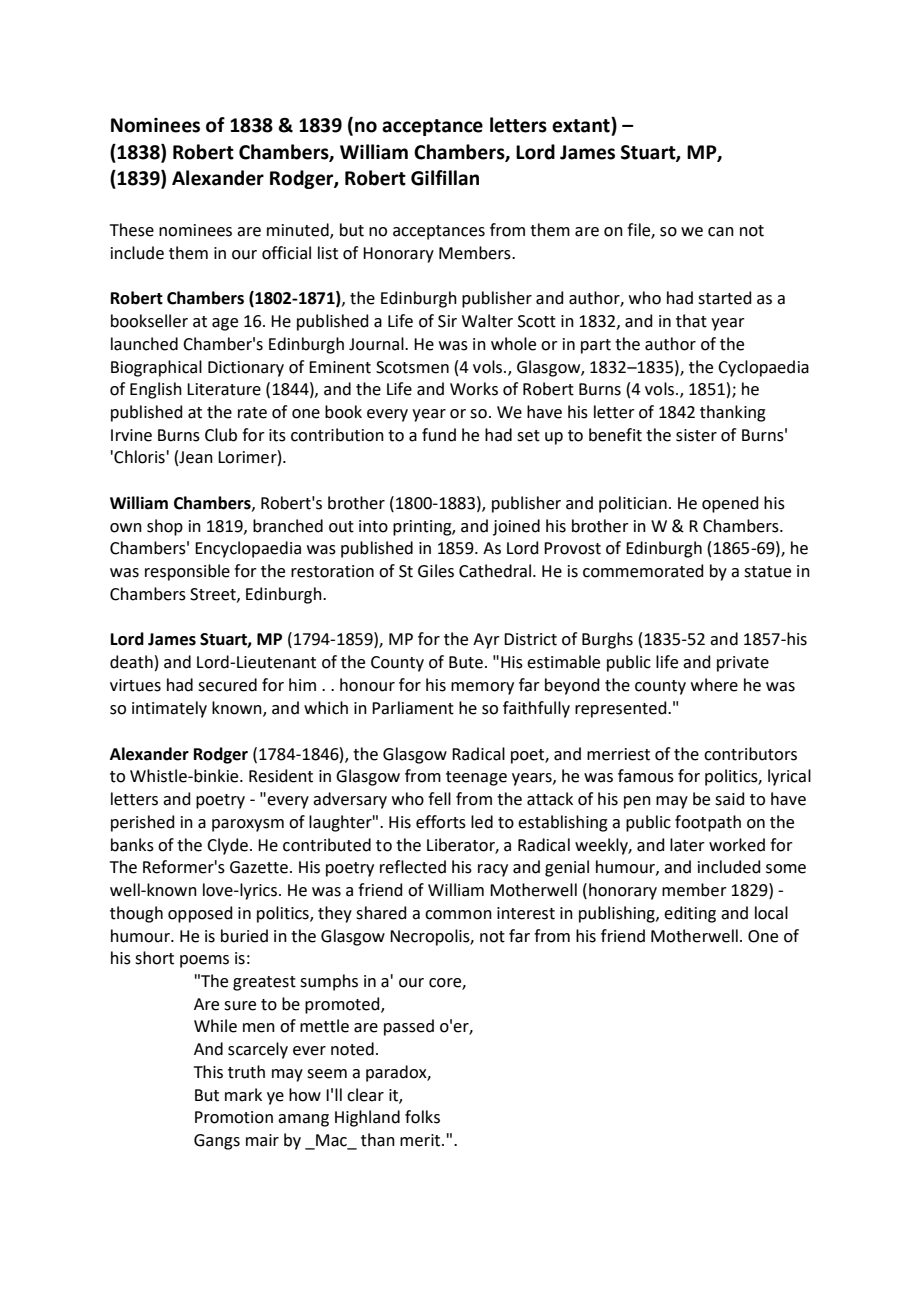 The width and height of the document is (924, 1308). What do you see at coordinates (690, 914) in the document?
I see `editing` at bounding box center [690, 914].
